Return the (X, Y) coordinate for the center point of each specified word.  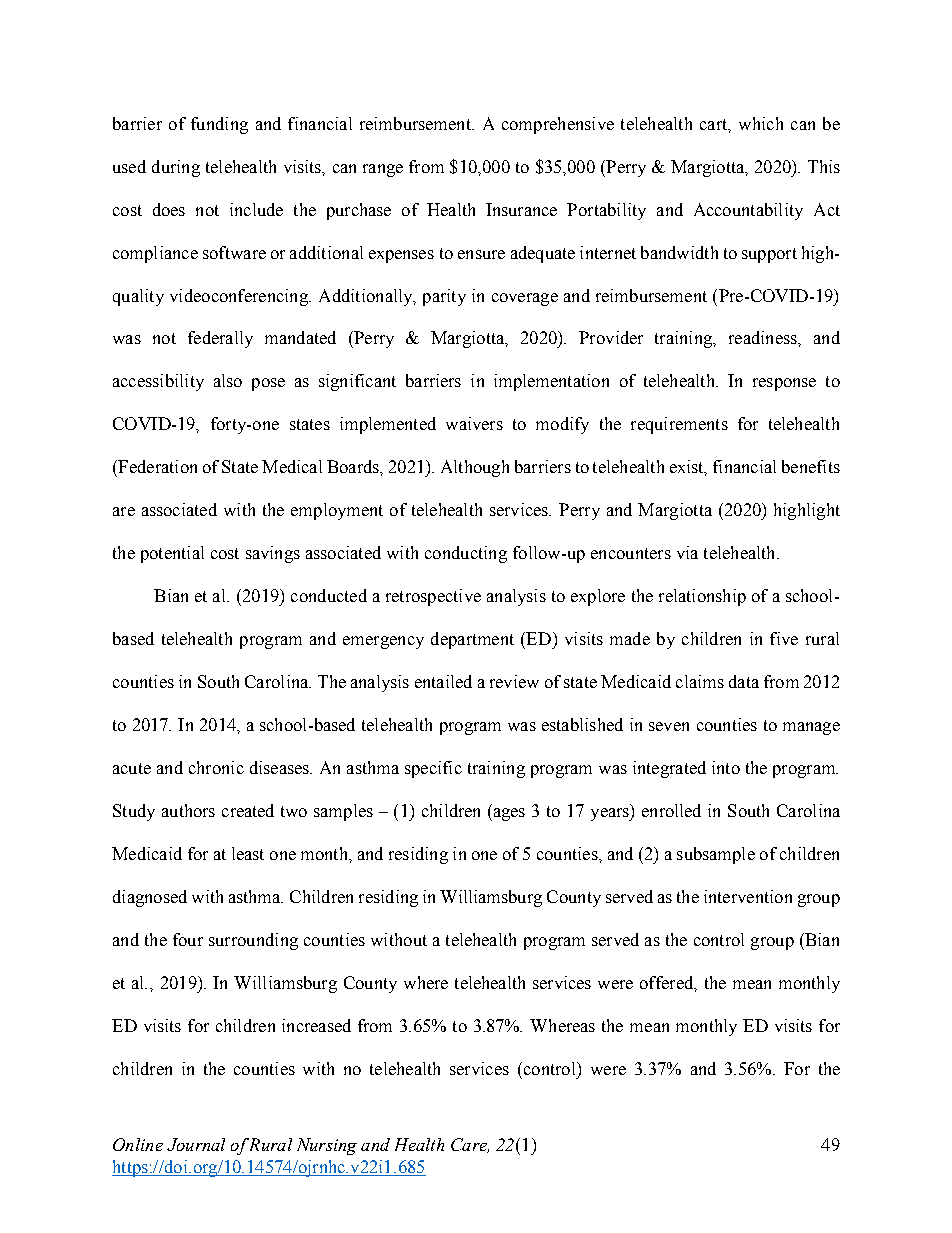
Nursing (327, 1146)
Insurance (521, 209)
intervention (748, 896)
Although (475, 468)
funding (219, 125)
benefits (811, 466)
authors (188, 810)
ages (508, 814)
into (726, 767)
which (761, 123)
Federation (156, 466)
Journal (196, 1144)
